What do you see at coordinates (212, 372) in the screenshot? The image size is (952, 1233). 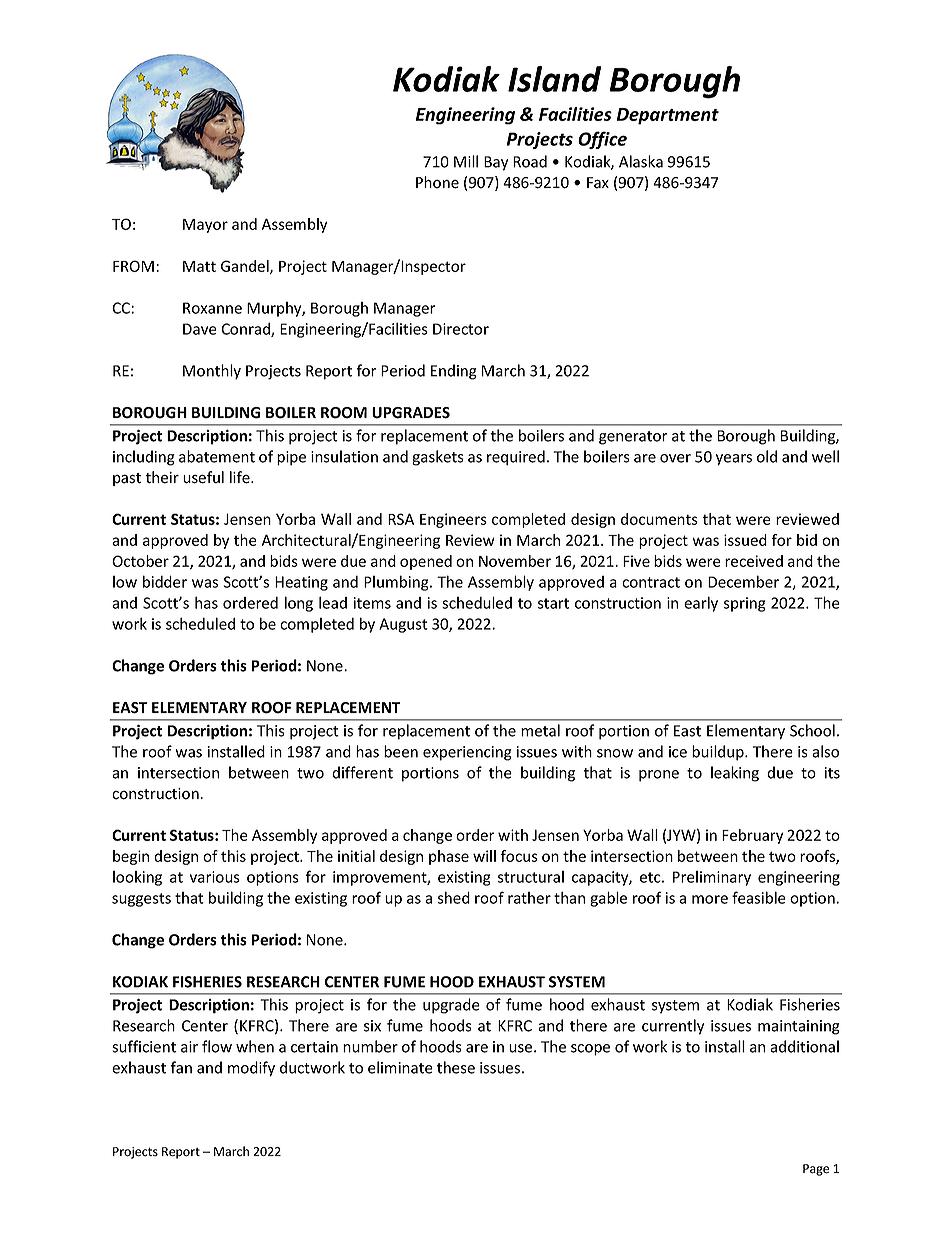 I see `Monthly` at bounding box center [212, 372].
